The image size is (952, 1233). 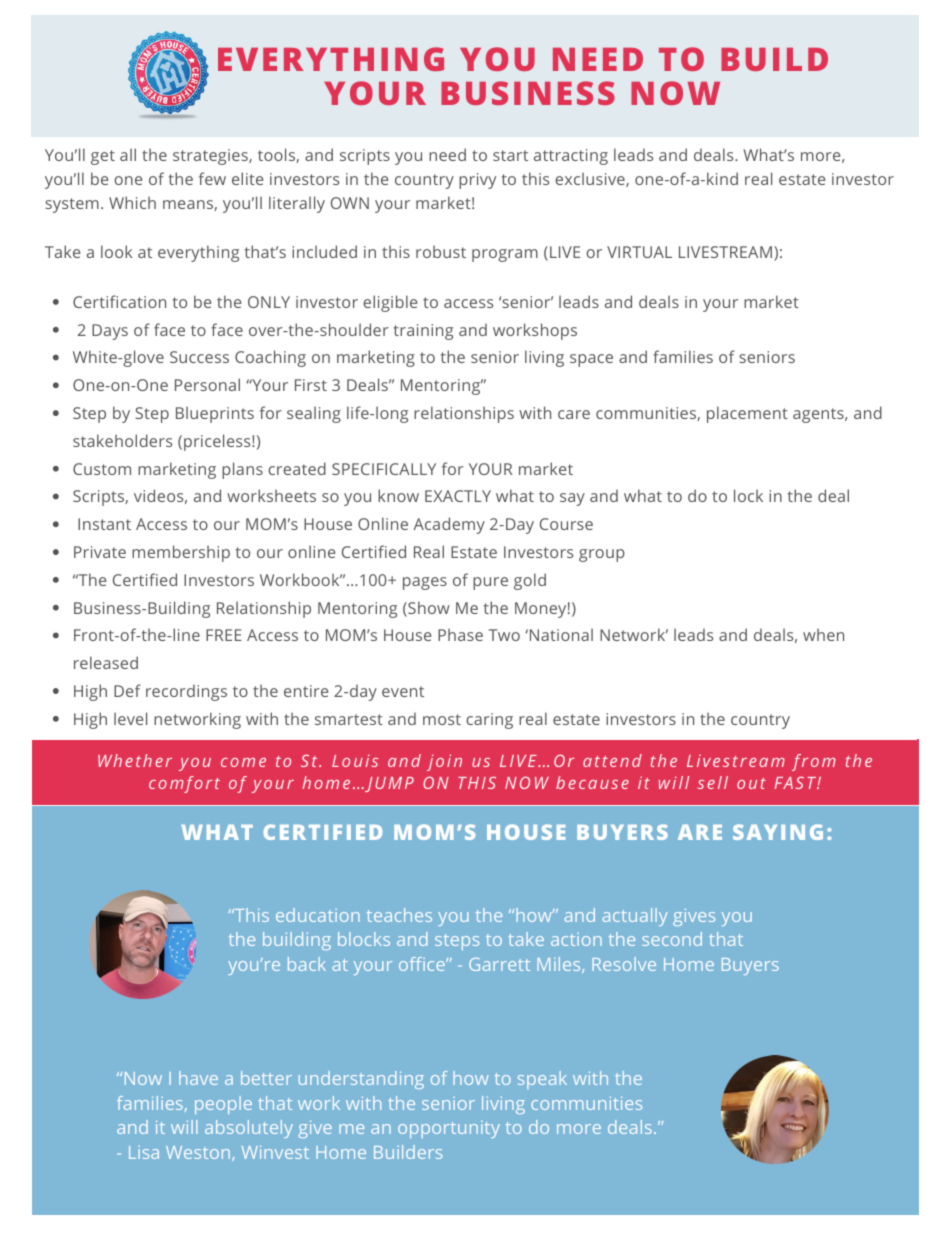 What do you see at coordinates (458, 496) in the document?
I see `EXACTLY` at bounding box center [458, 496].
